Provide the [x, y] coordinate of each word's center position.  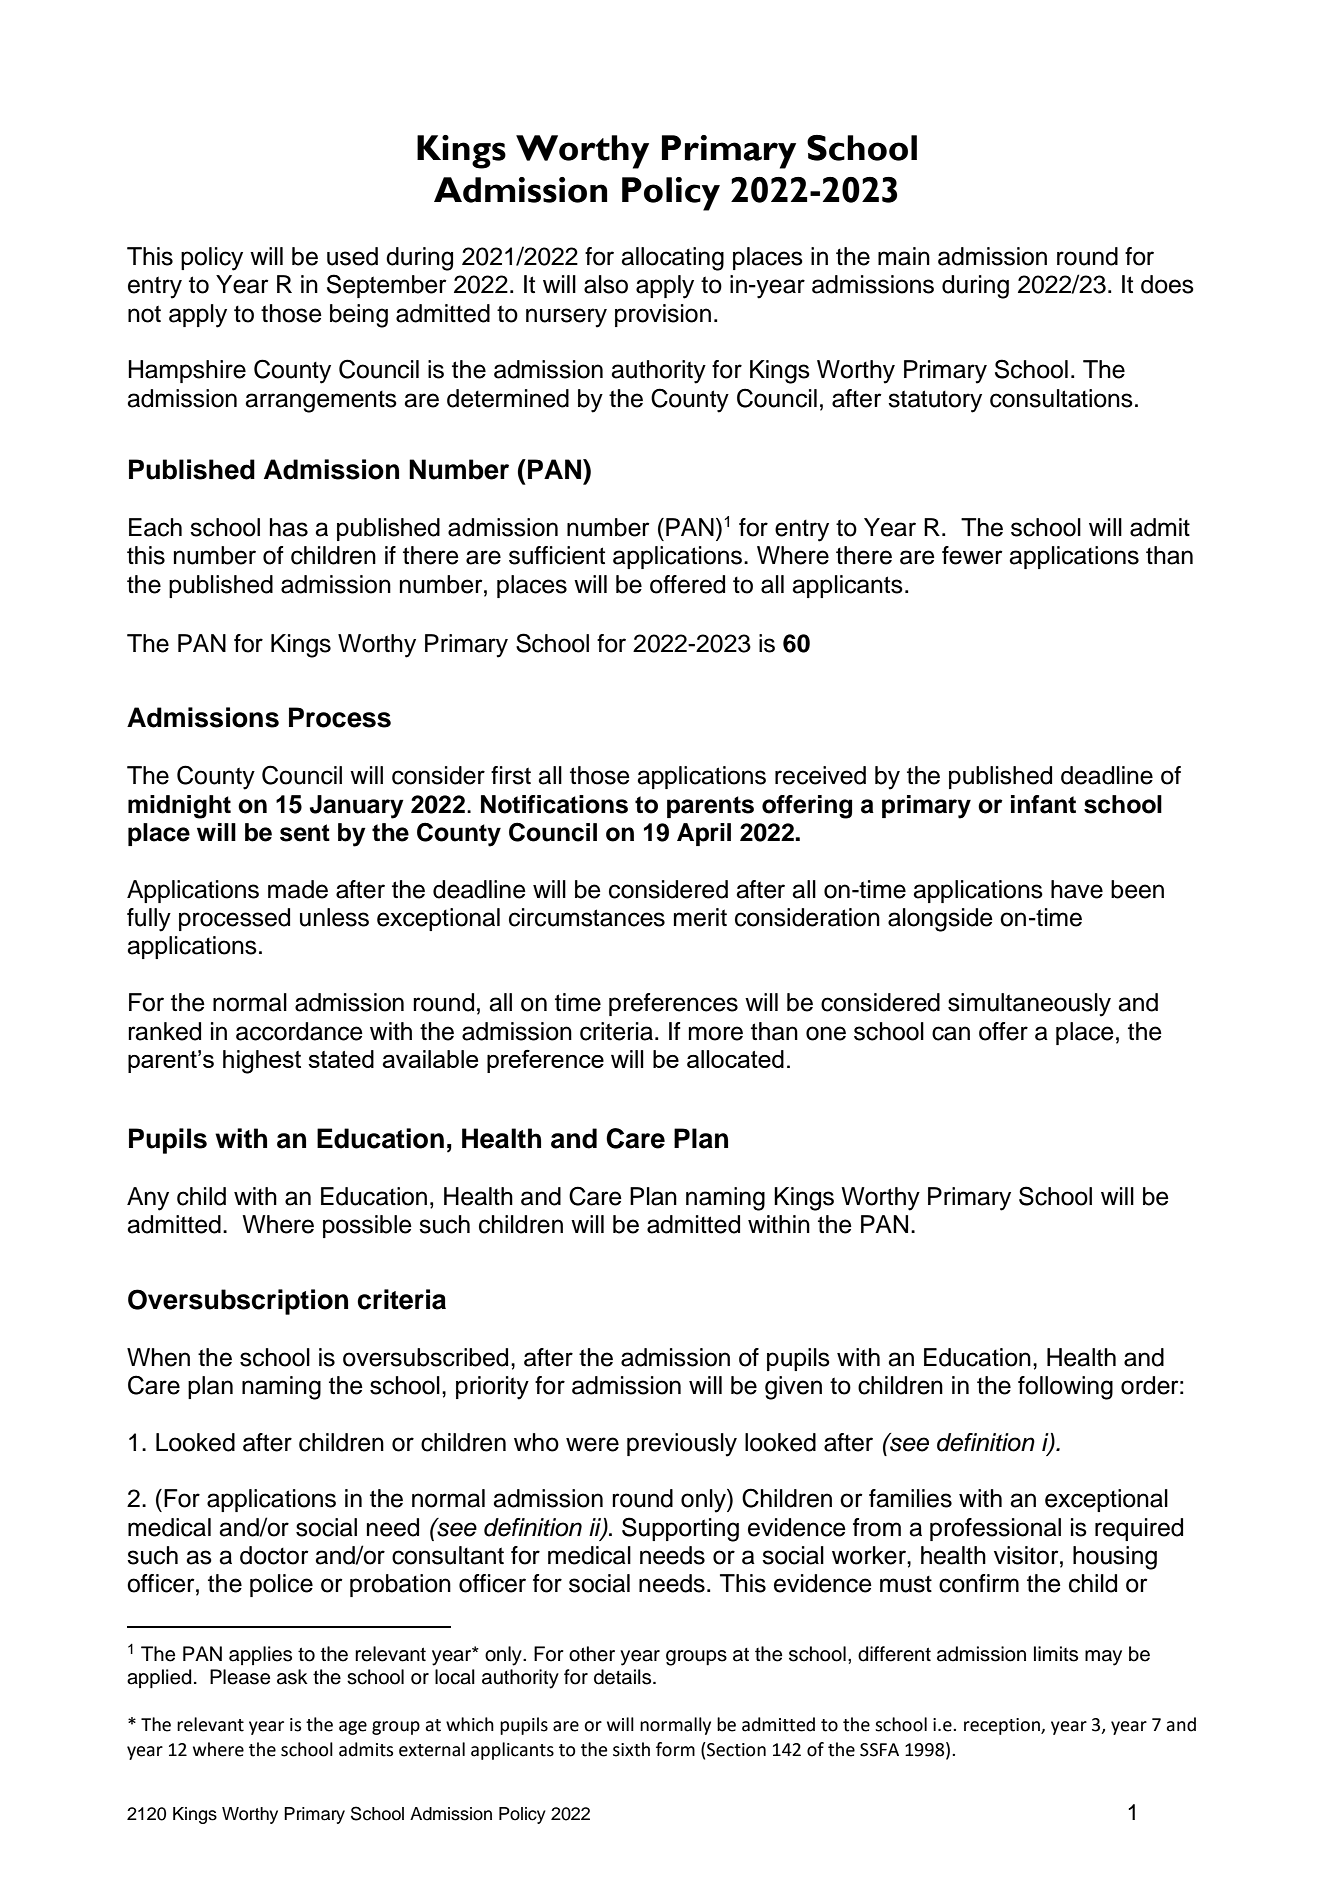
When [158, 1357]
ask [292, 1677]
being [359, 316]
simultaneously [1029, 1005]
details [624, 1677]
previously [682, 1445]
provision [663, 315]
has [289, 527]
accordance [299, 1031]
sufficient [557, 555]
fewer [972, 555]
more [716, 1033]
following [1065, 1388]
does [1167, 284]
